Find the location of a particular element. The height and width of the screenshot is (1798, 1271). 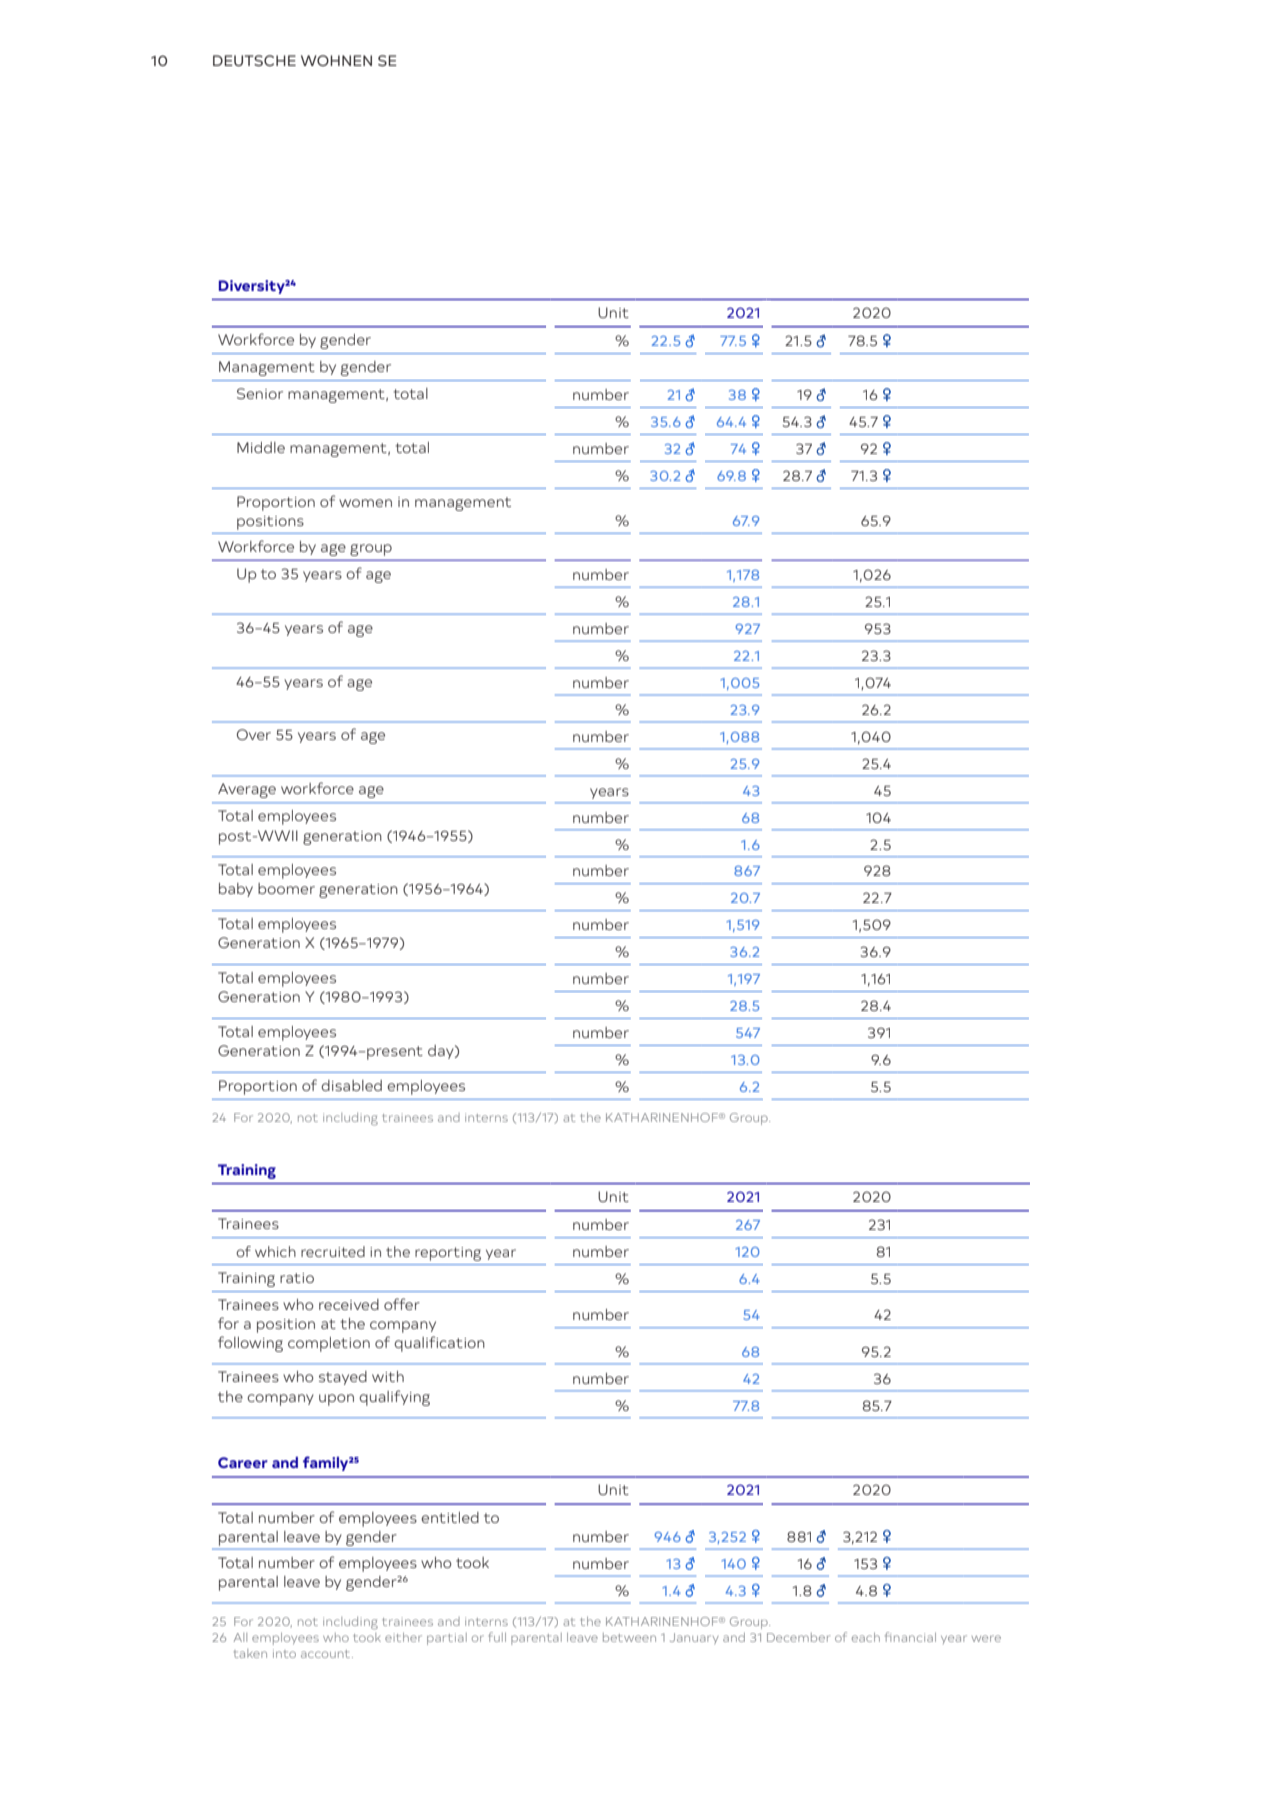

reporting is located at coordinates (448, 1254).
